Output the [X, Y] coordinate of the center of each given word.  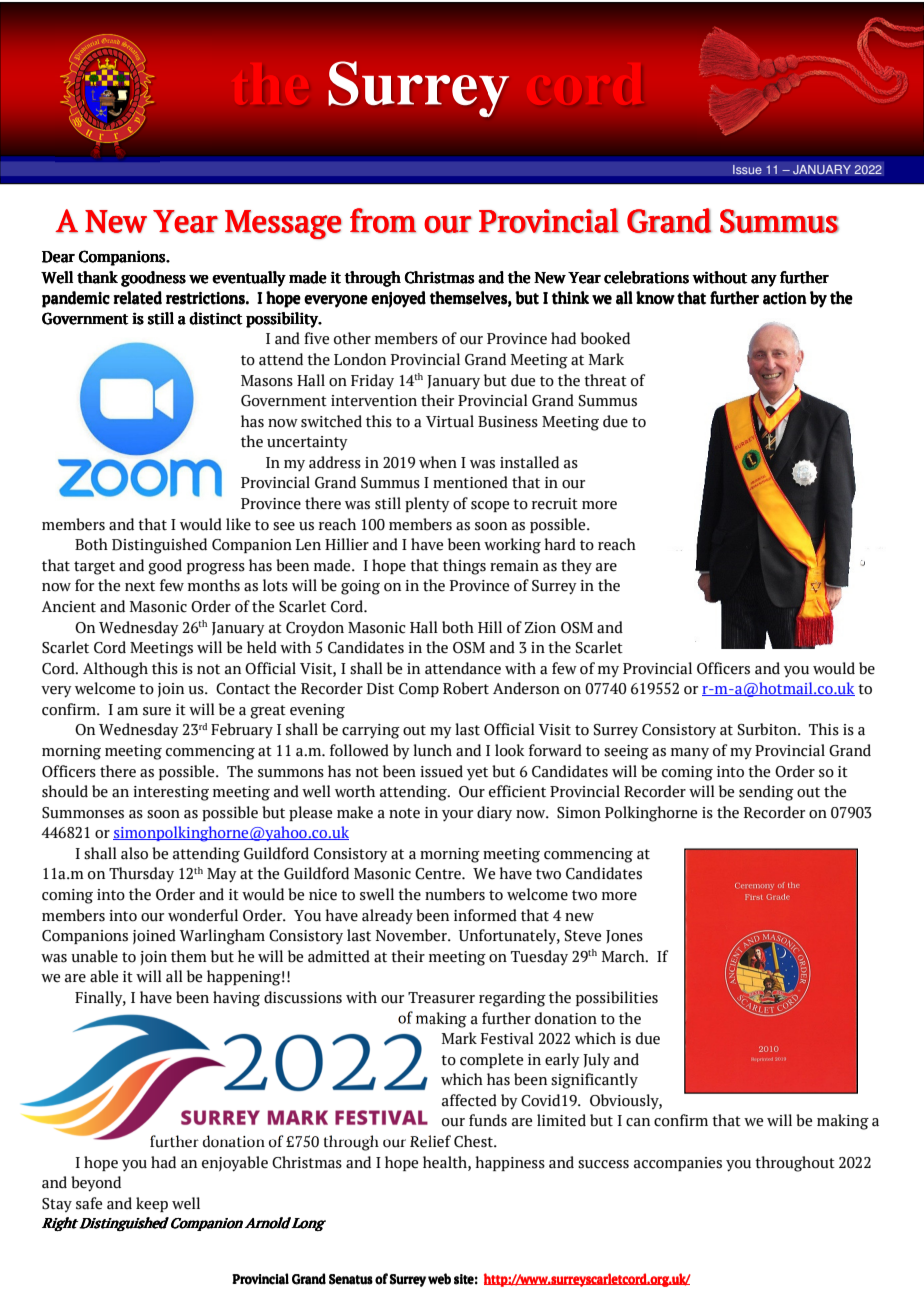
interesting [171, 793]
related [138, 298]
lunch [432, 750]
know [655, 298]
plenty [427, 505]
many [690, 753]
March [624, 956]
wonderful [203, 915]
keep [152, 1204]
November [412, 935]
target [94, 568]
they [576, 566]
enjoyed [398, 299]
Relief [430, 1141]
